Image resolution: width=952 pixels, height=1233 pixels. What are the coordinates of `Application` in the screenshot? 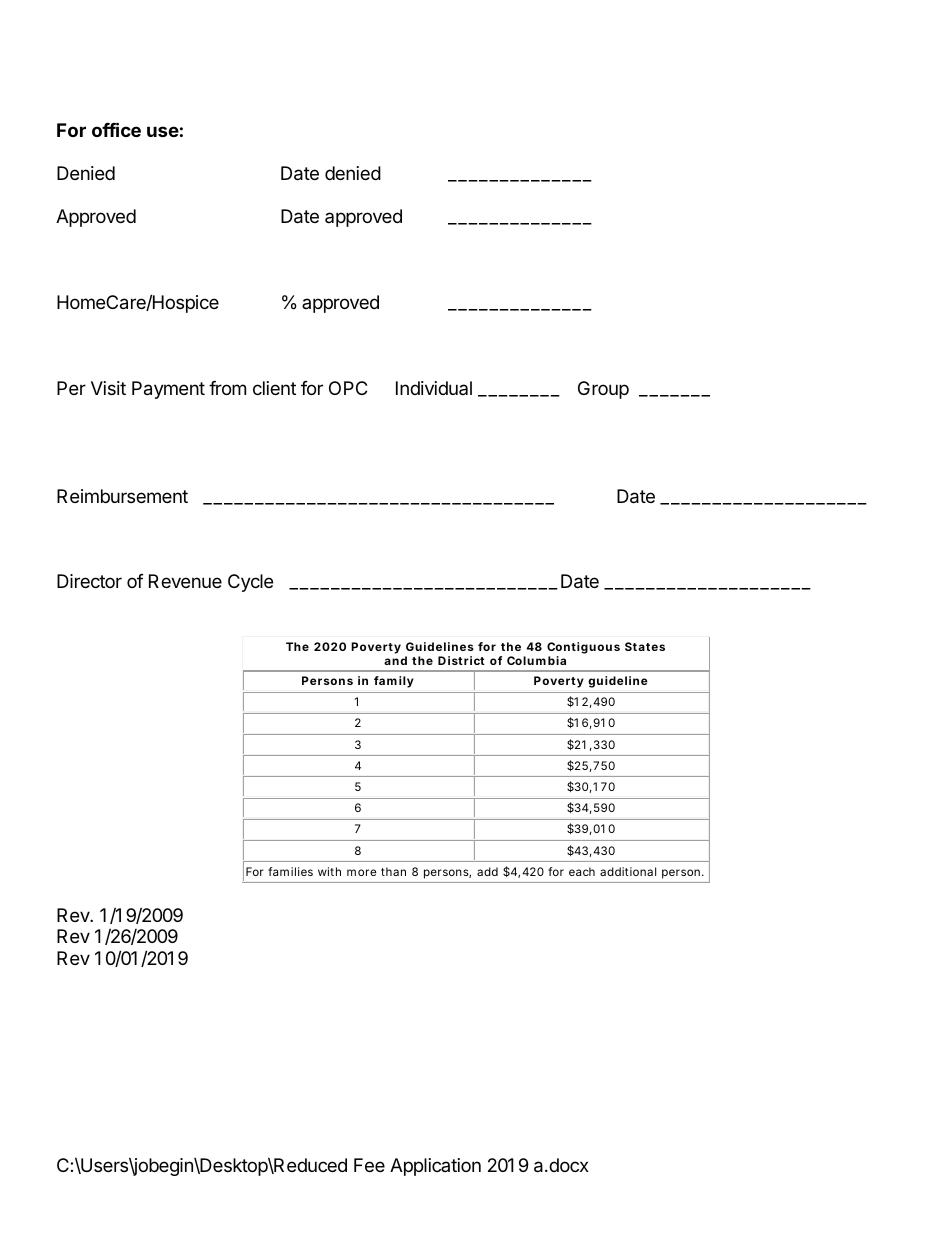 It's located at (435, 1167).
